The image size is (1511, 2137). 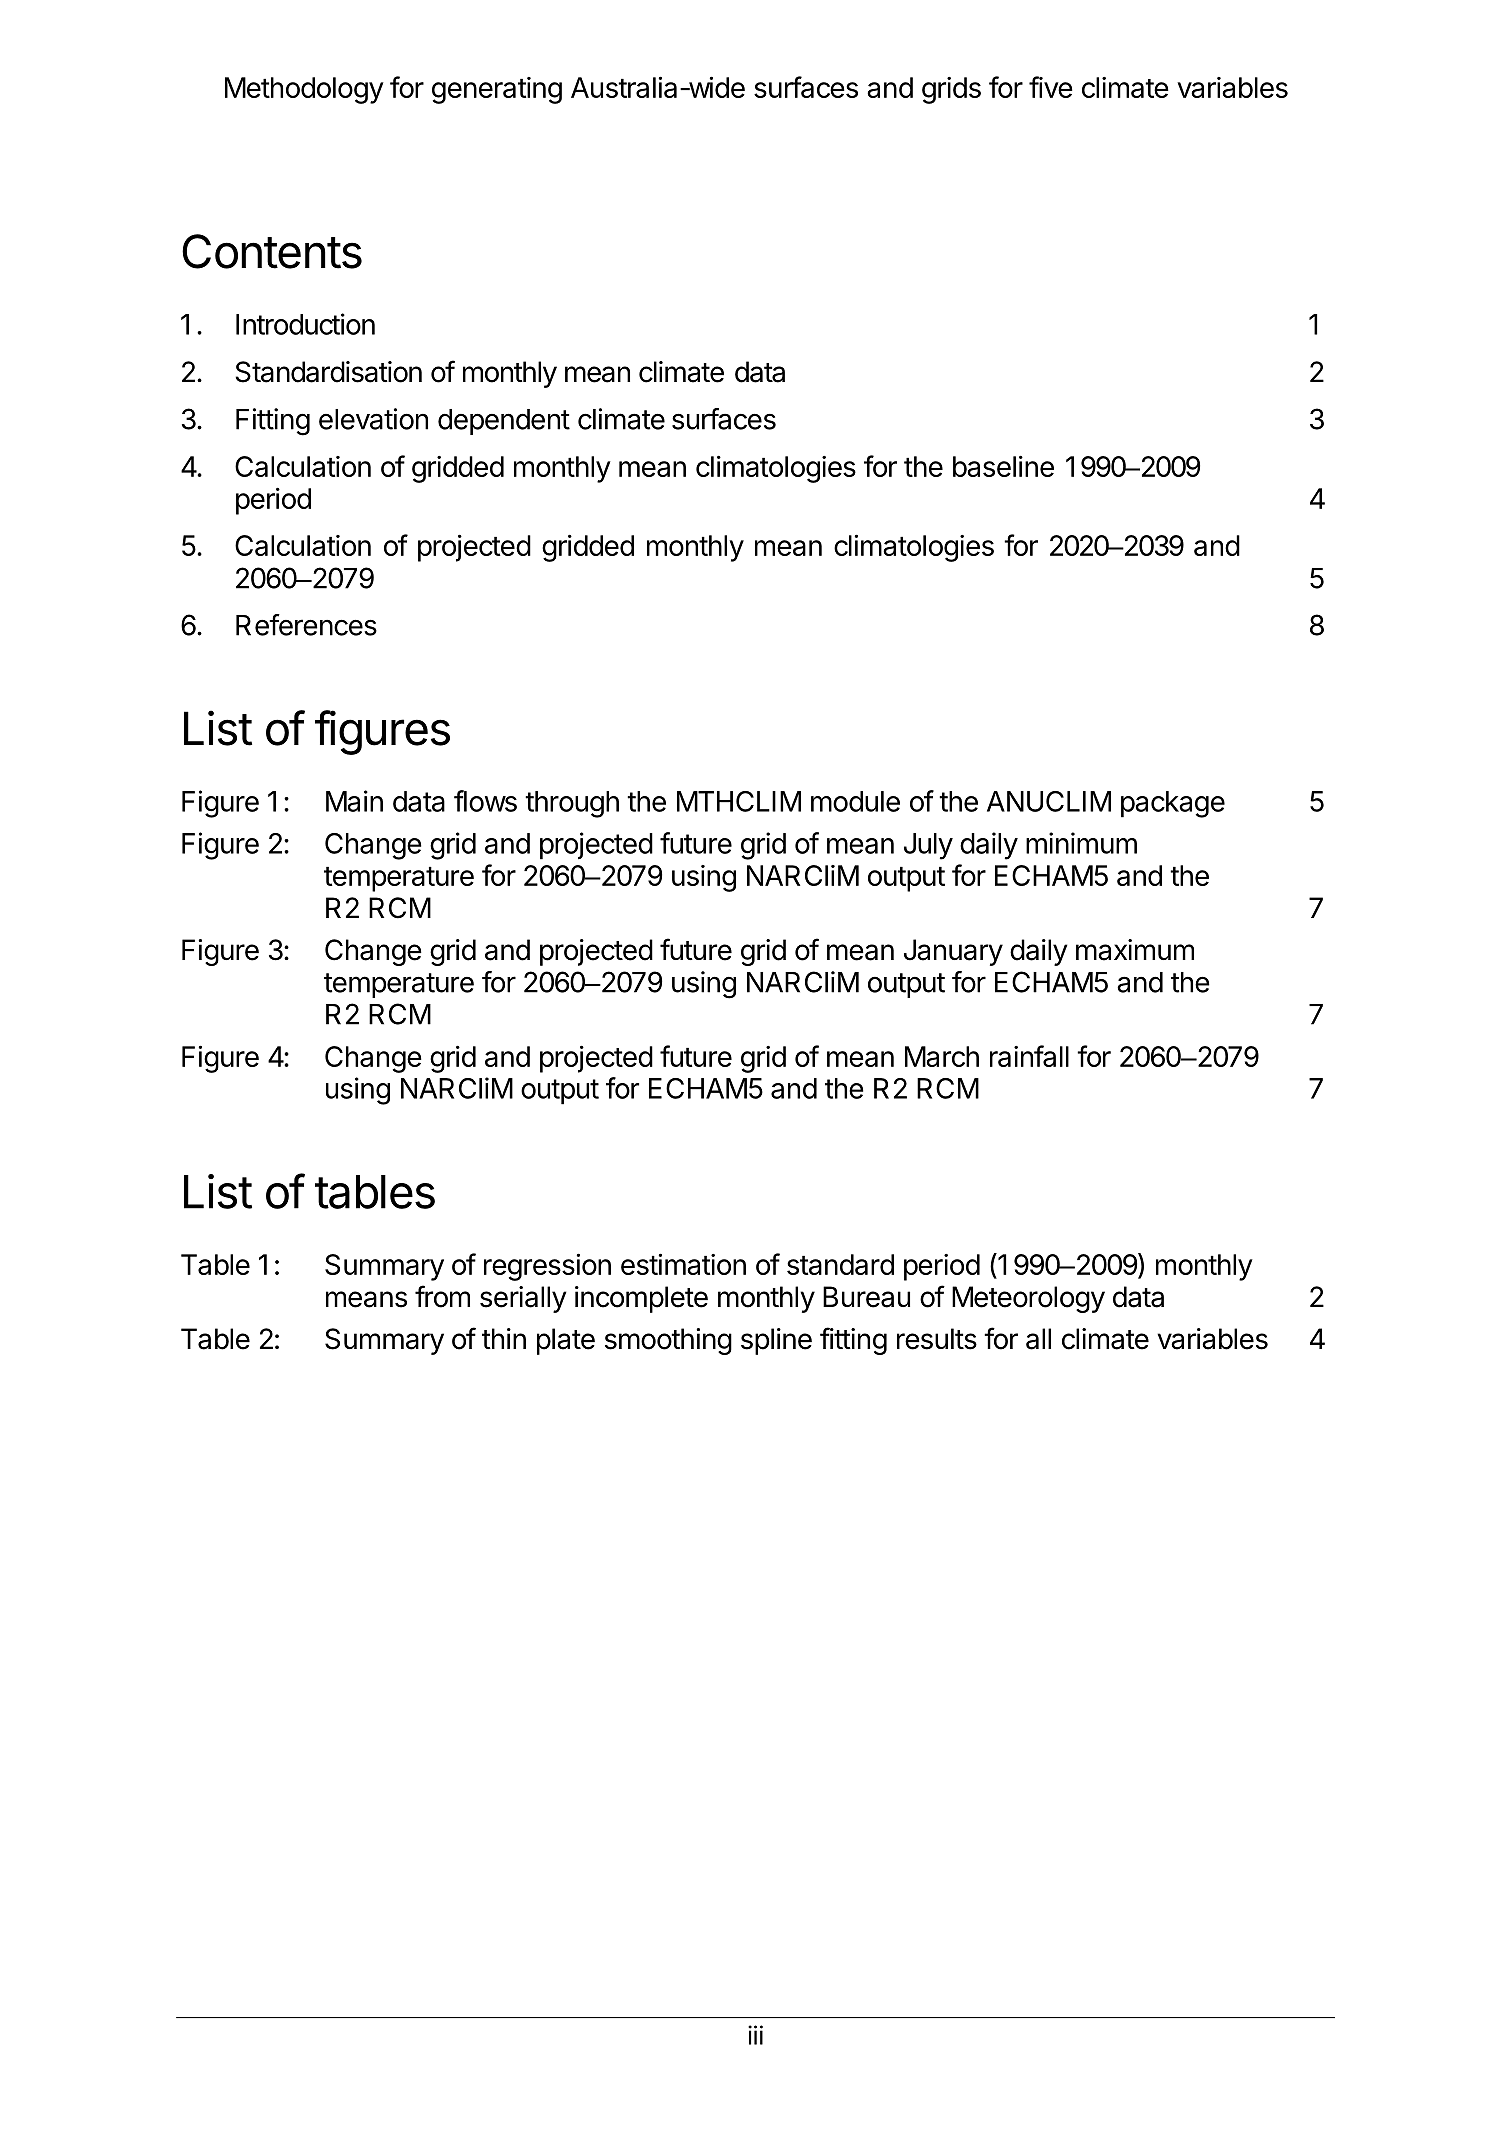 I want to click on Methodology, so click(x=304, y=90).
